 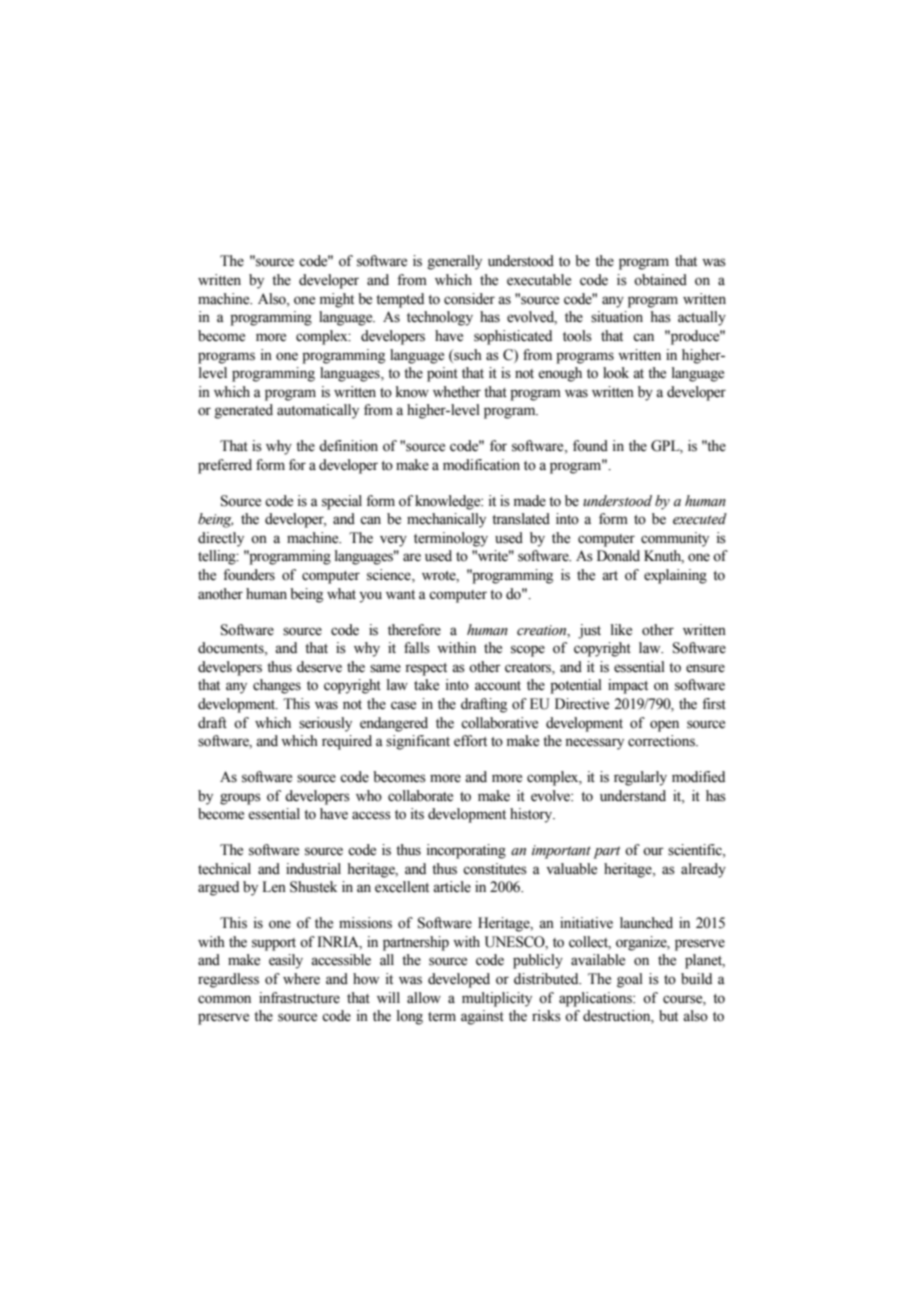 I want to click on infrastructure, so click(x=299, y=998).
